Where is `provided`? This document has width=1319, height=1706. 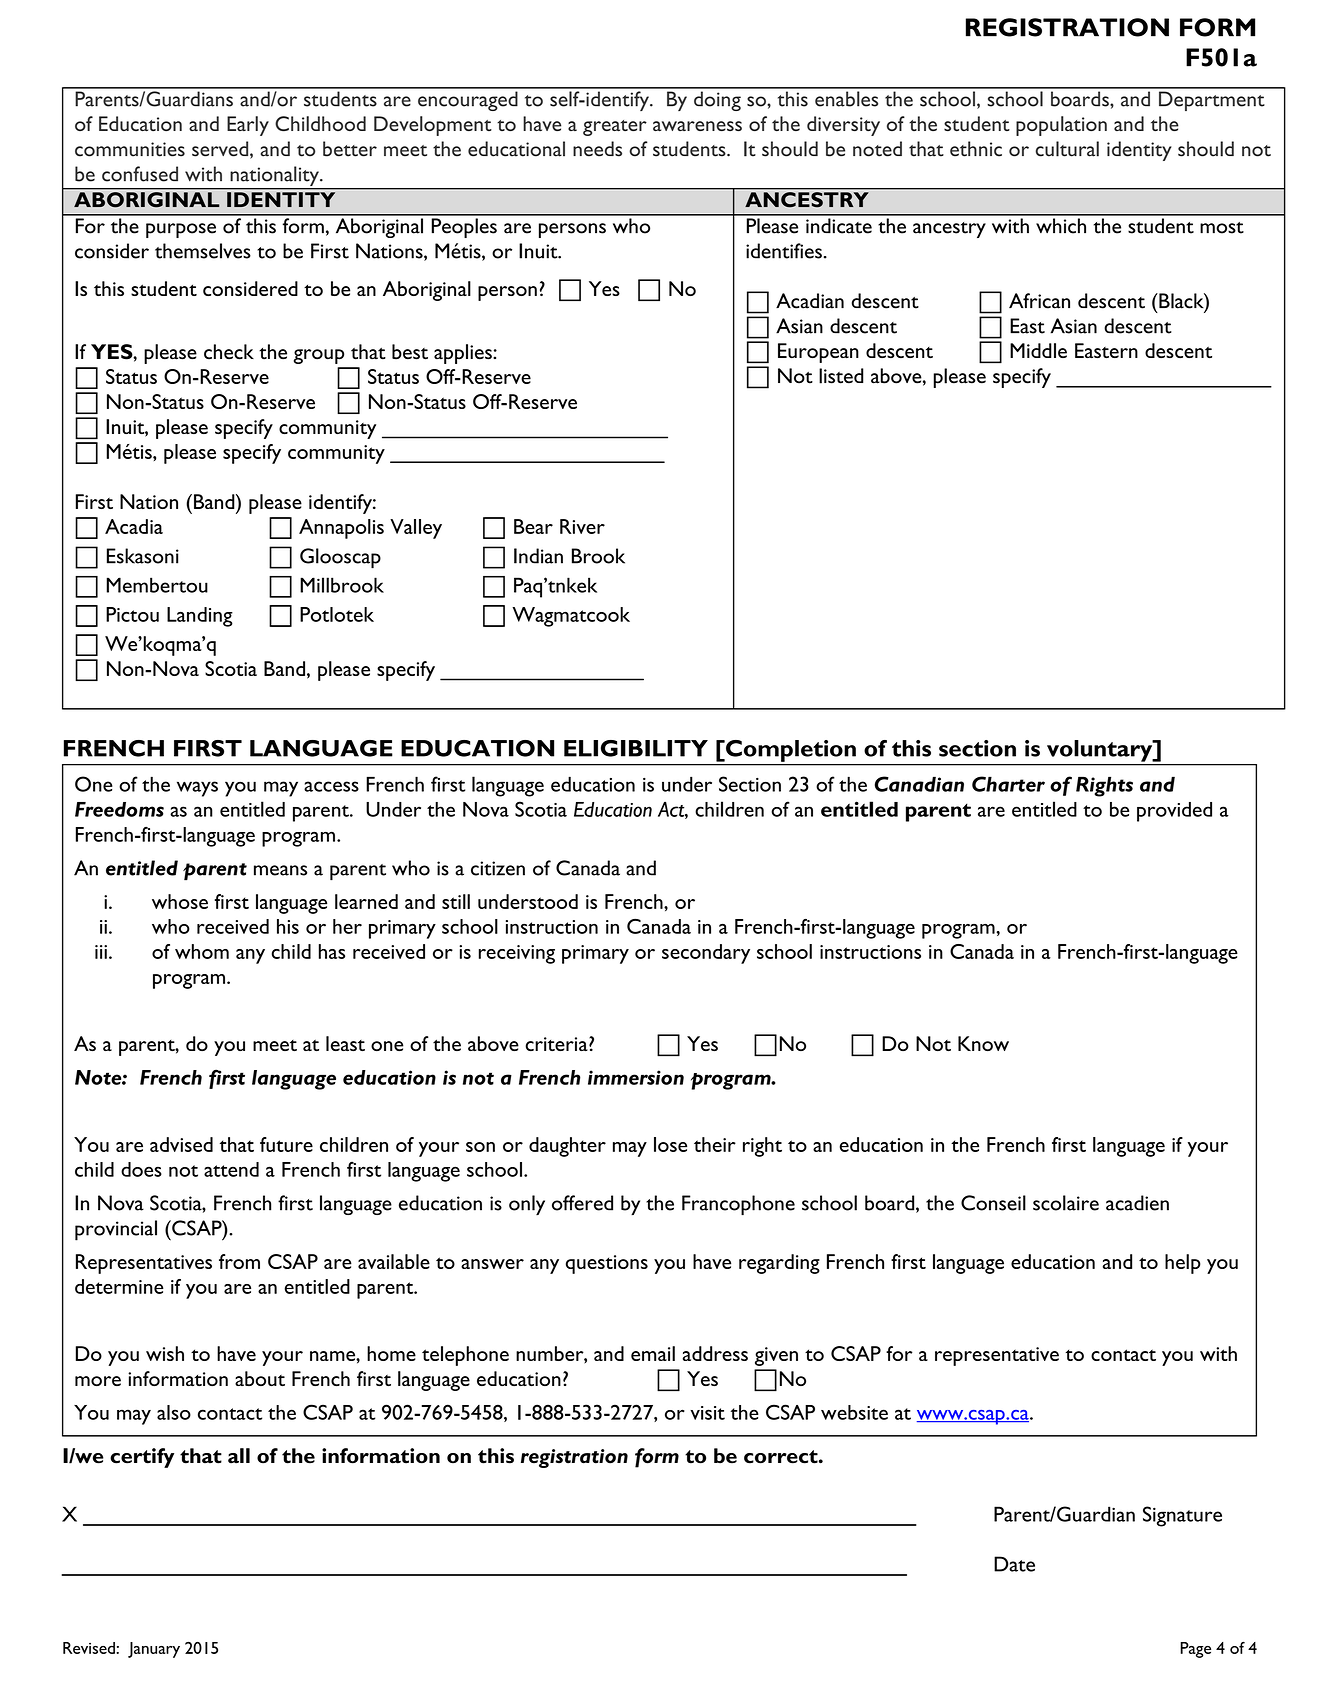
provided is located at coordinates (1174, 812).
